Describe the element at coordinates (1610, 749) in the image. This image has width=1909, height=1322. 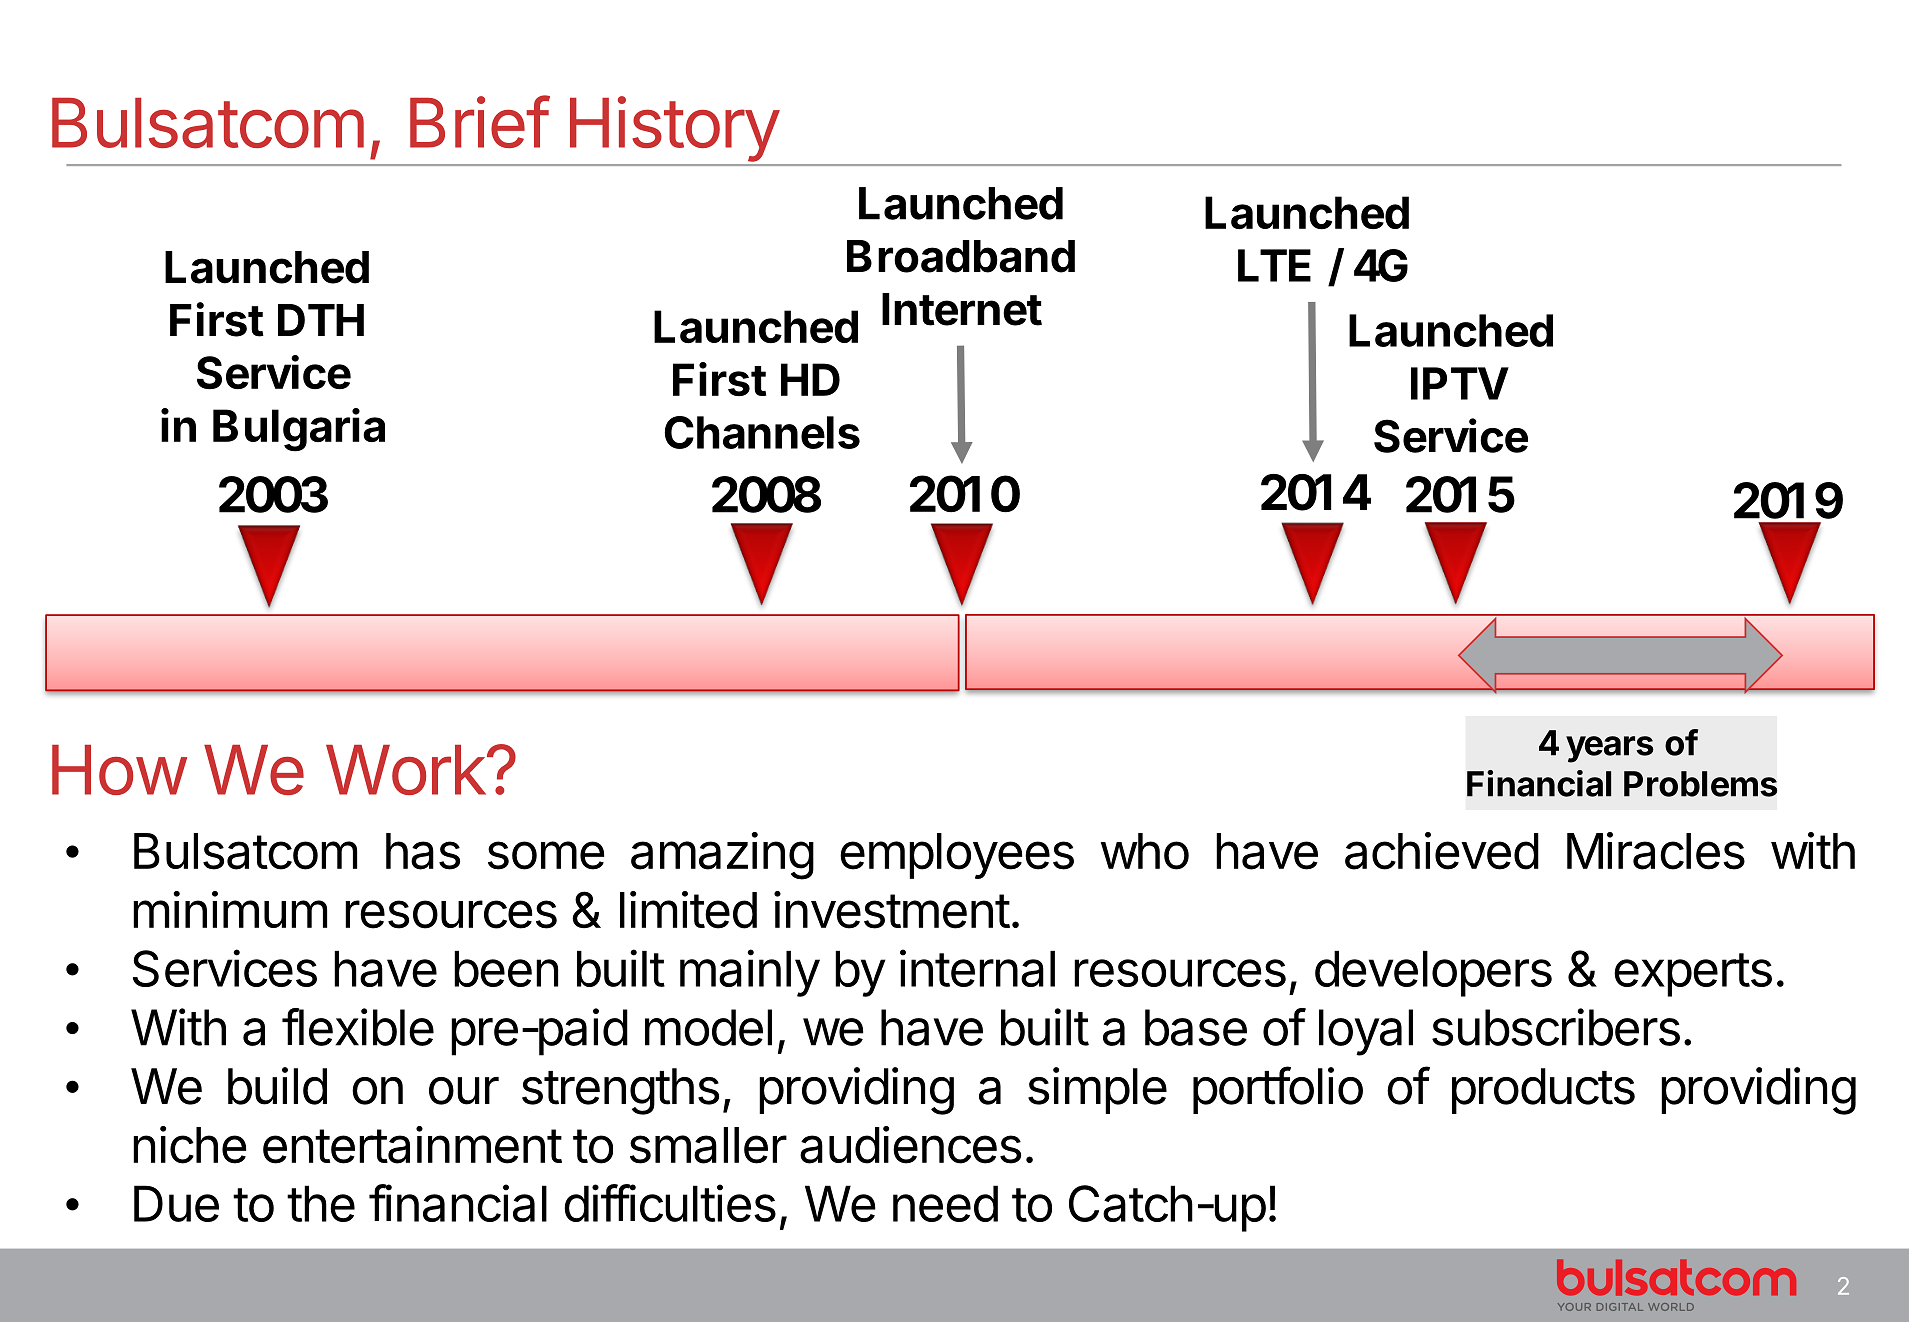
I see `years` at that location.
